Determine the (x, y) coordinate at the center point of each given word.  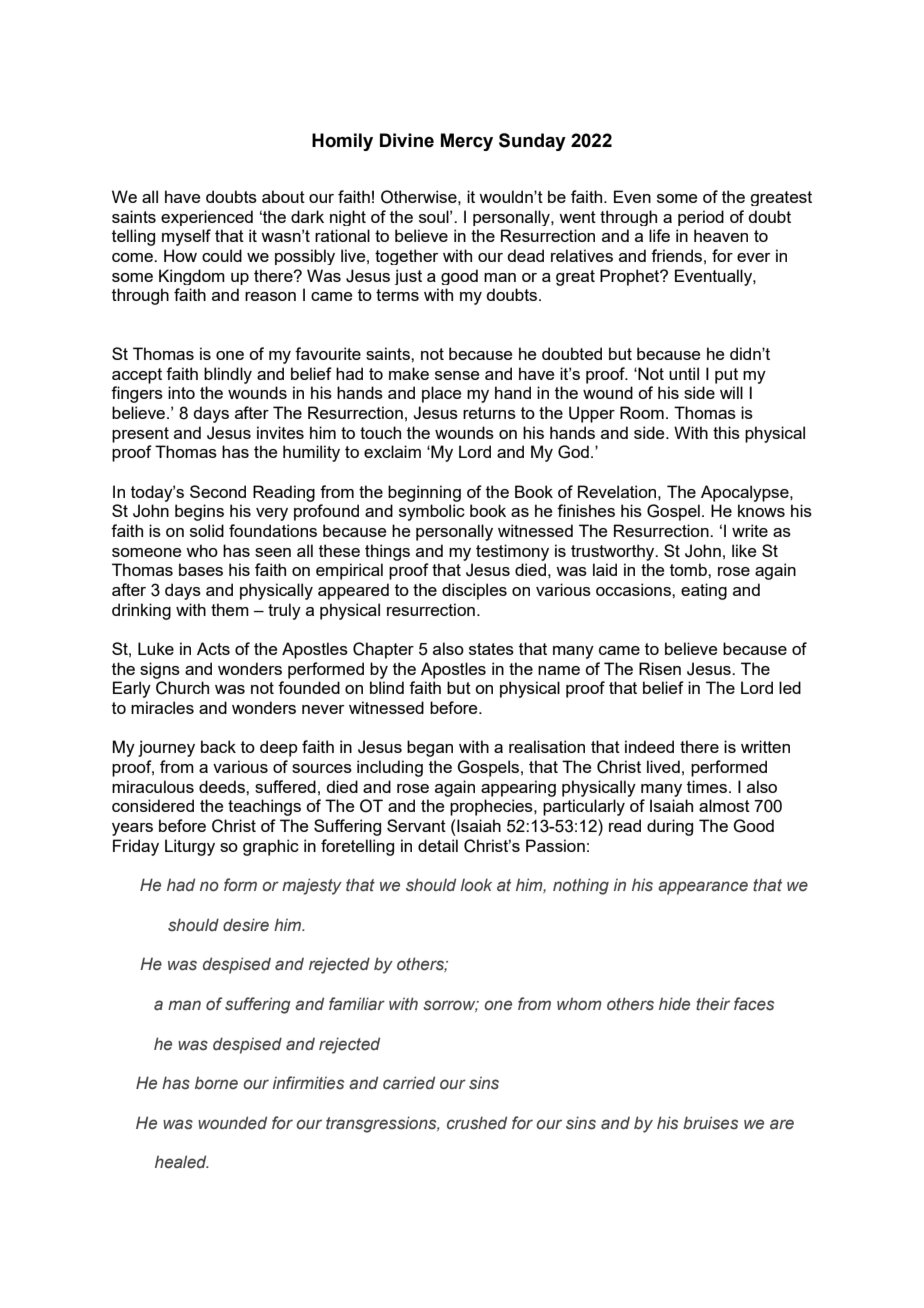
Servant (416, 825)
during (670, 827)
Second (218, 491)
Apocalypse (746, 493)
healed (181, 1162)
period (701, 218)
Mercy (467, 142)
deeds (223, 786)
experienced (207, 218)
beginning (424, 493)
